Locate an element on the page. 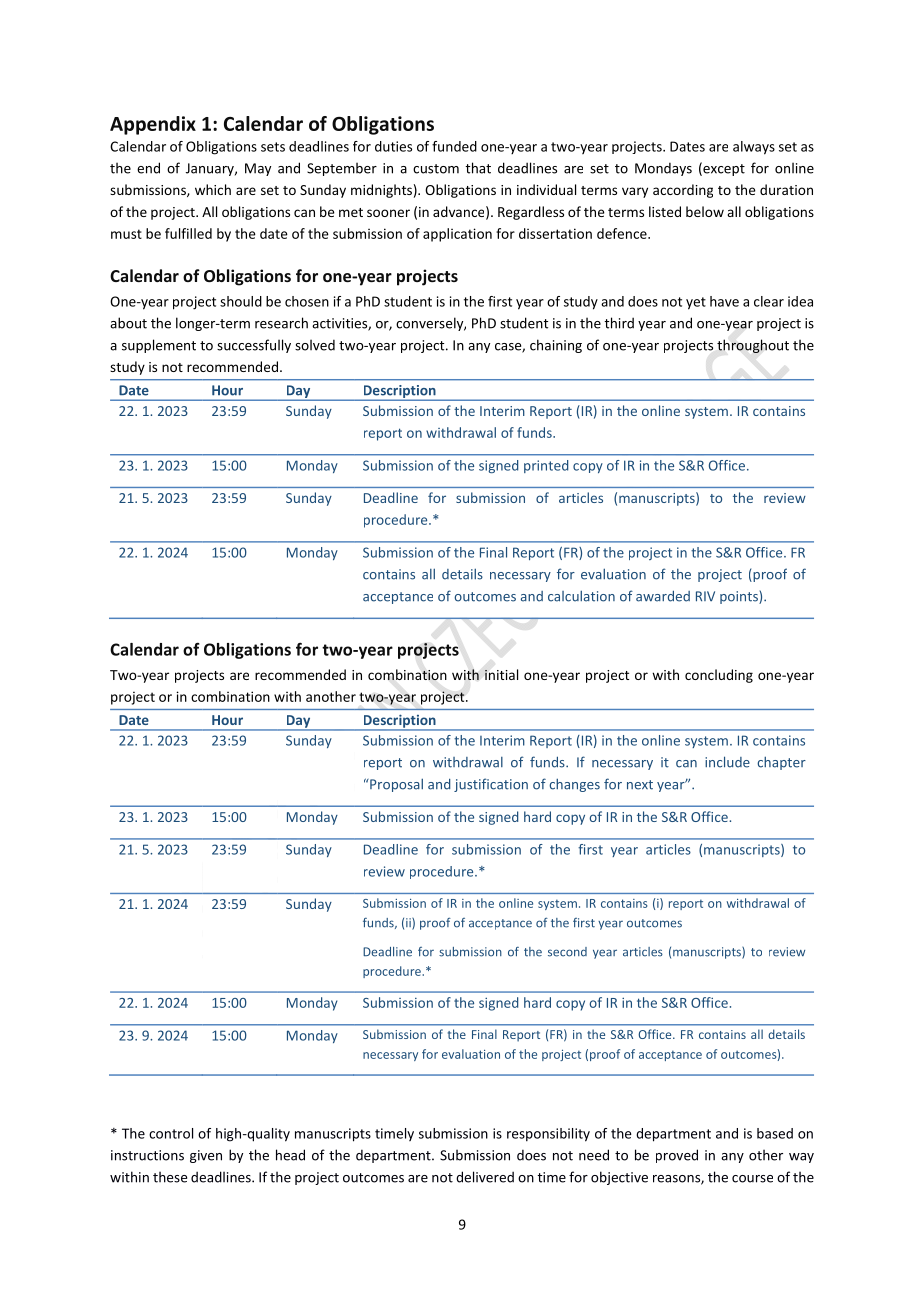 This page has height=1308, width=924. initial is located at coordinates (501, 674).
